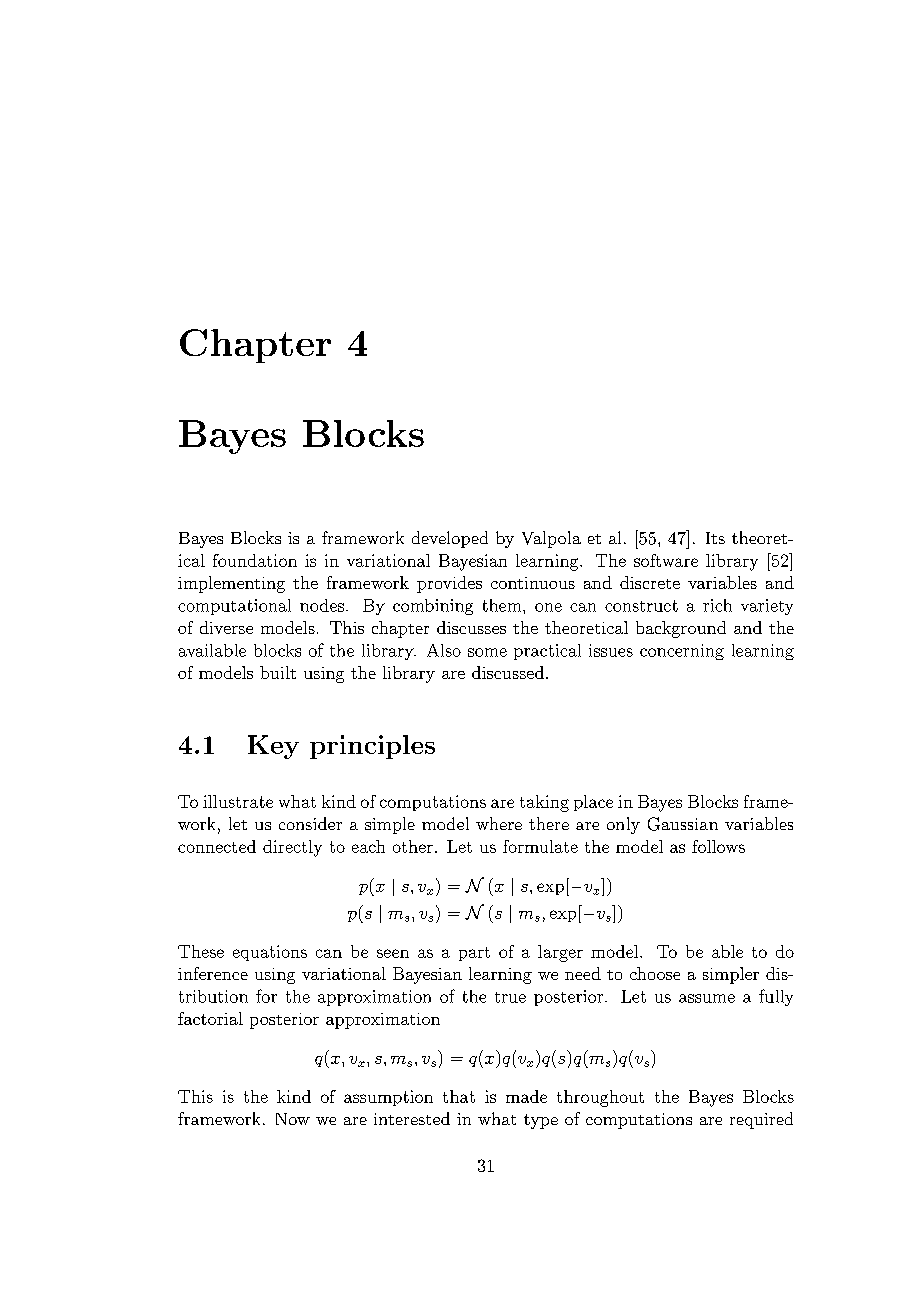 This image has height=1308, width=924. What do you see at coordinates (450, 539) in the image?
I see `developed` at bounding box center [450, 539].
